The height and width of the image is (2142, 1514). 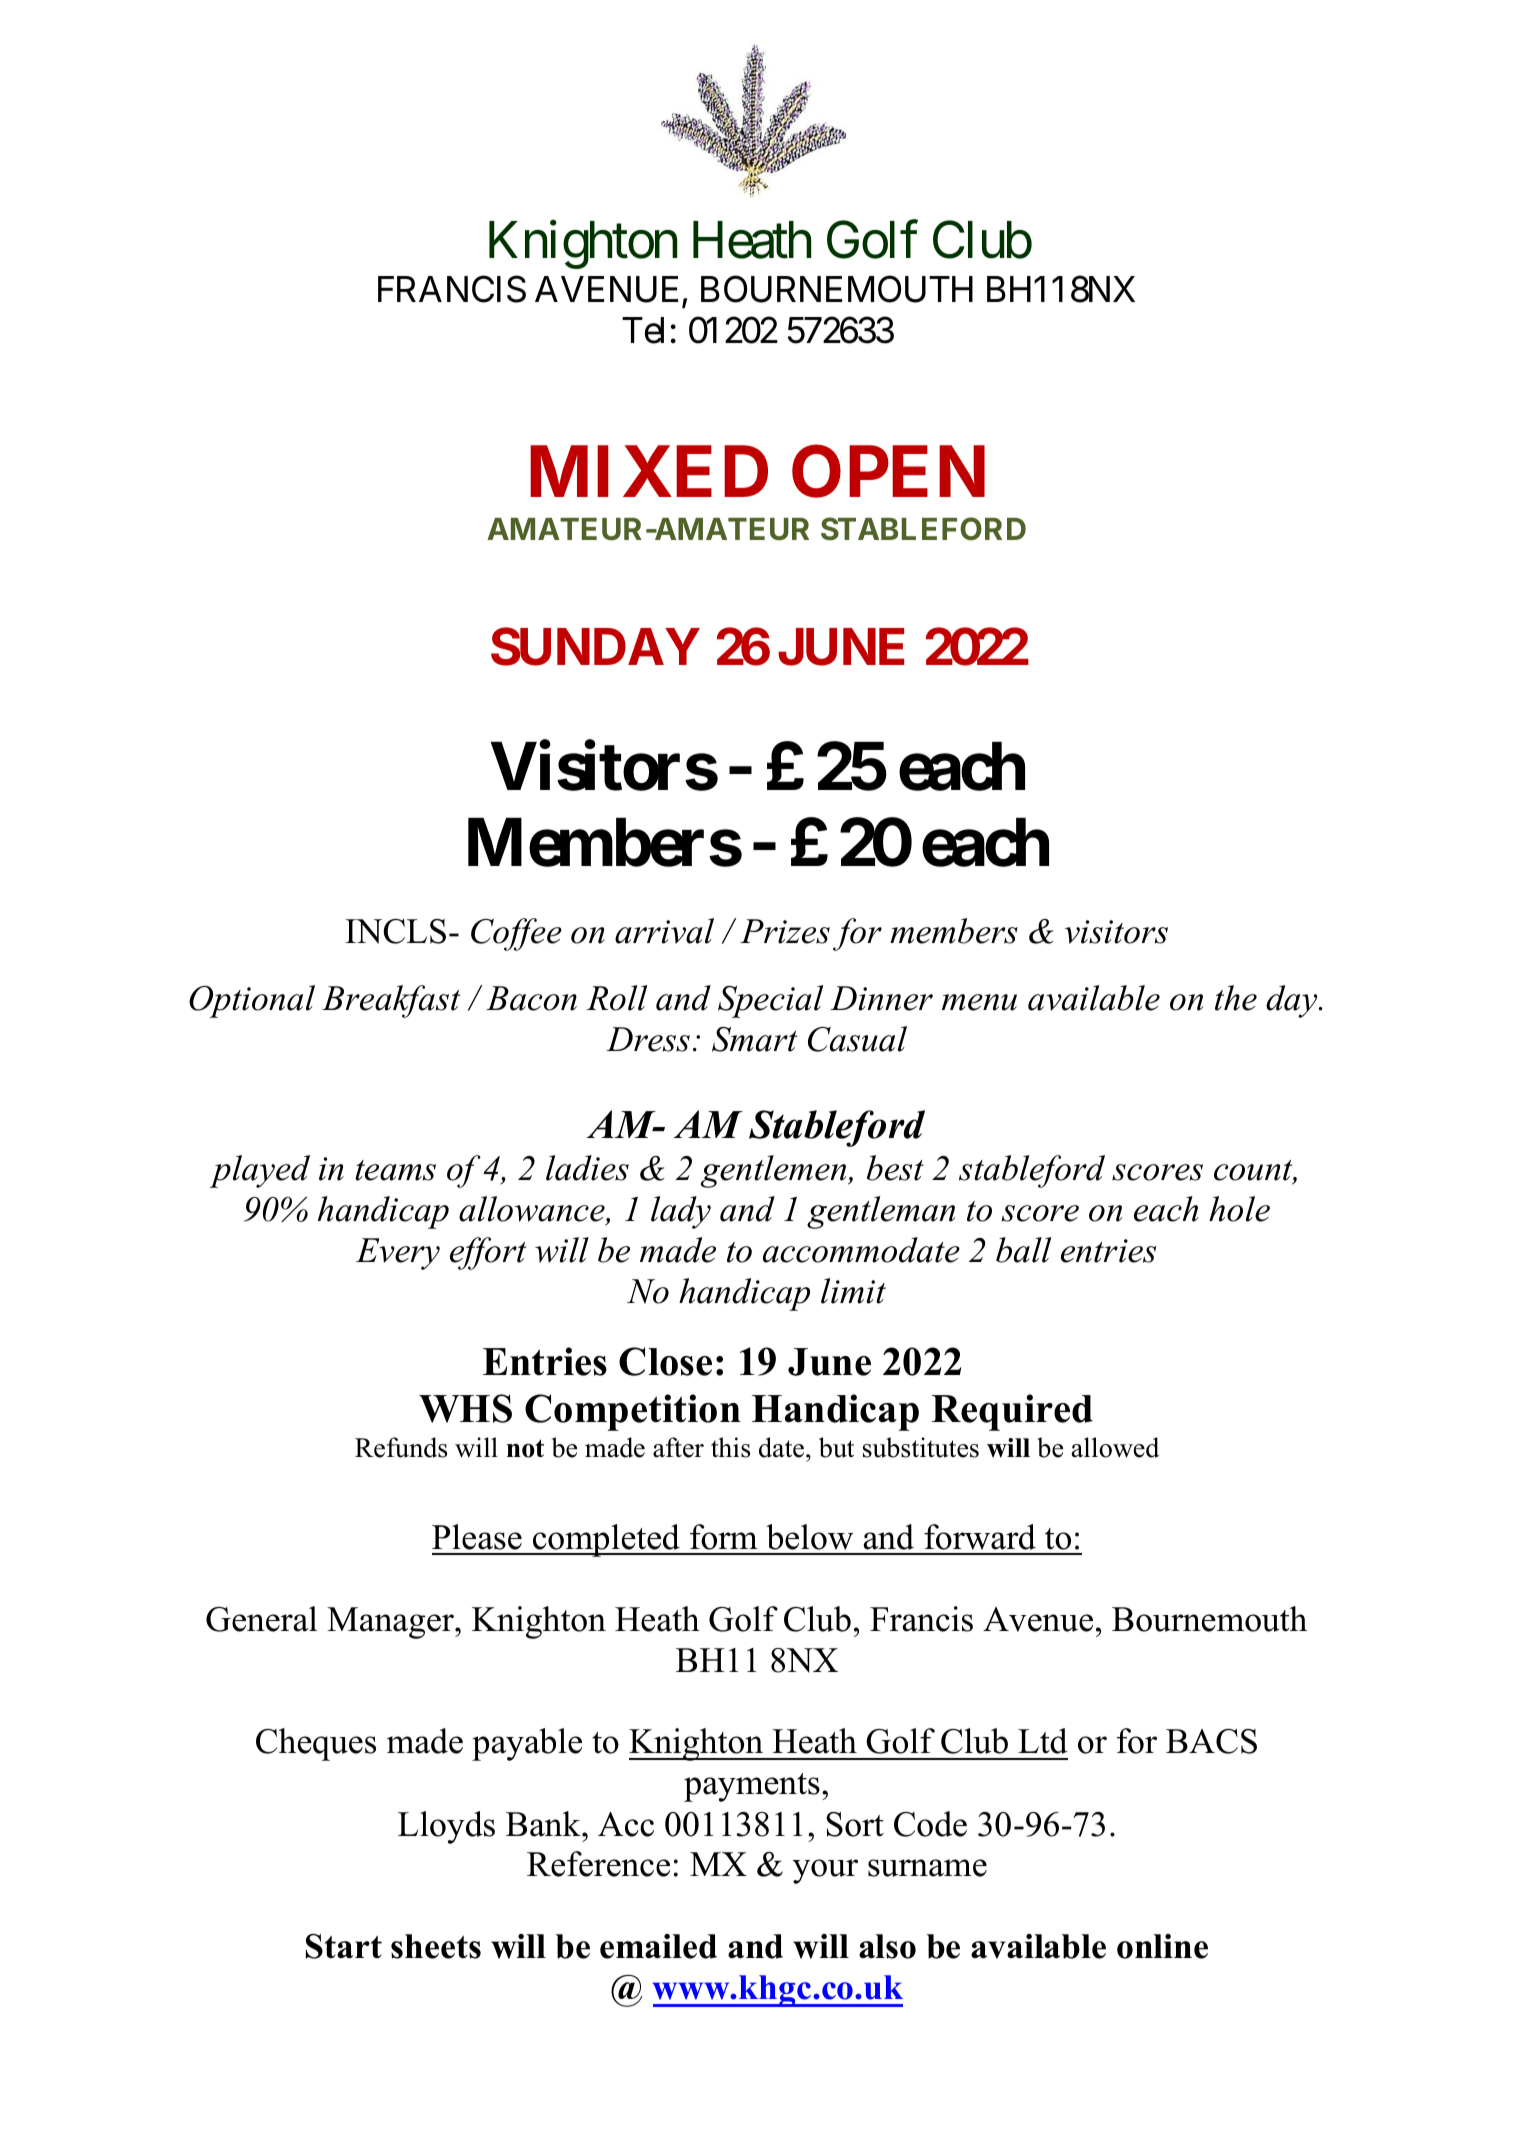 What do you see at coordinates (888, 471) in the image?
I see `OPEN` at bounding box center [888, 471].
